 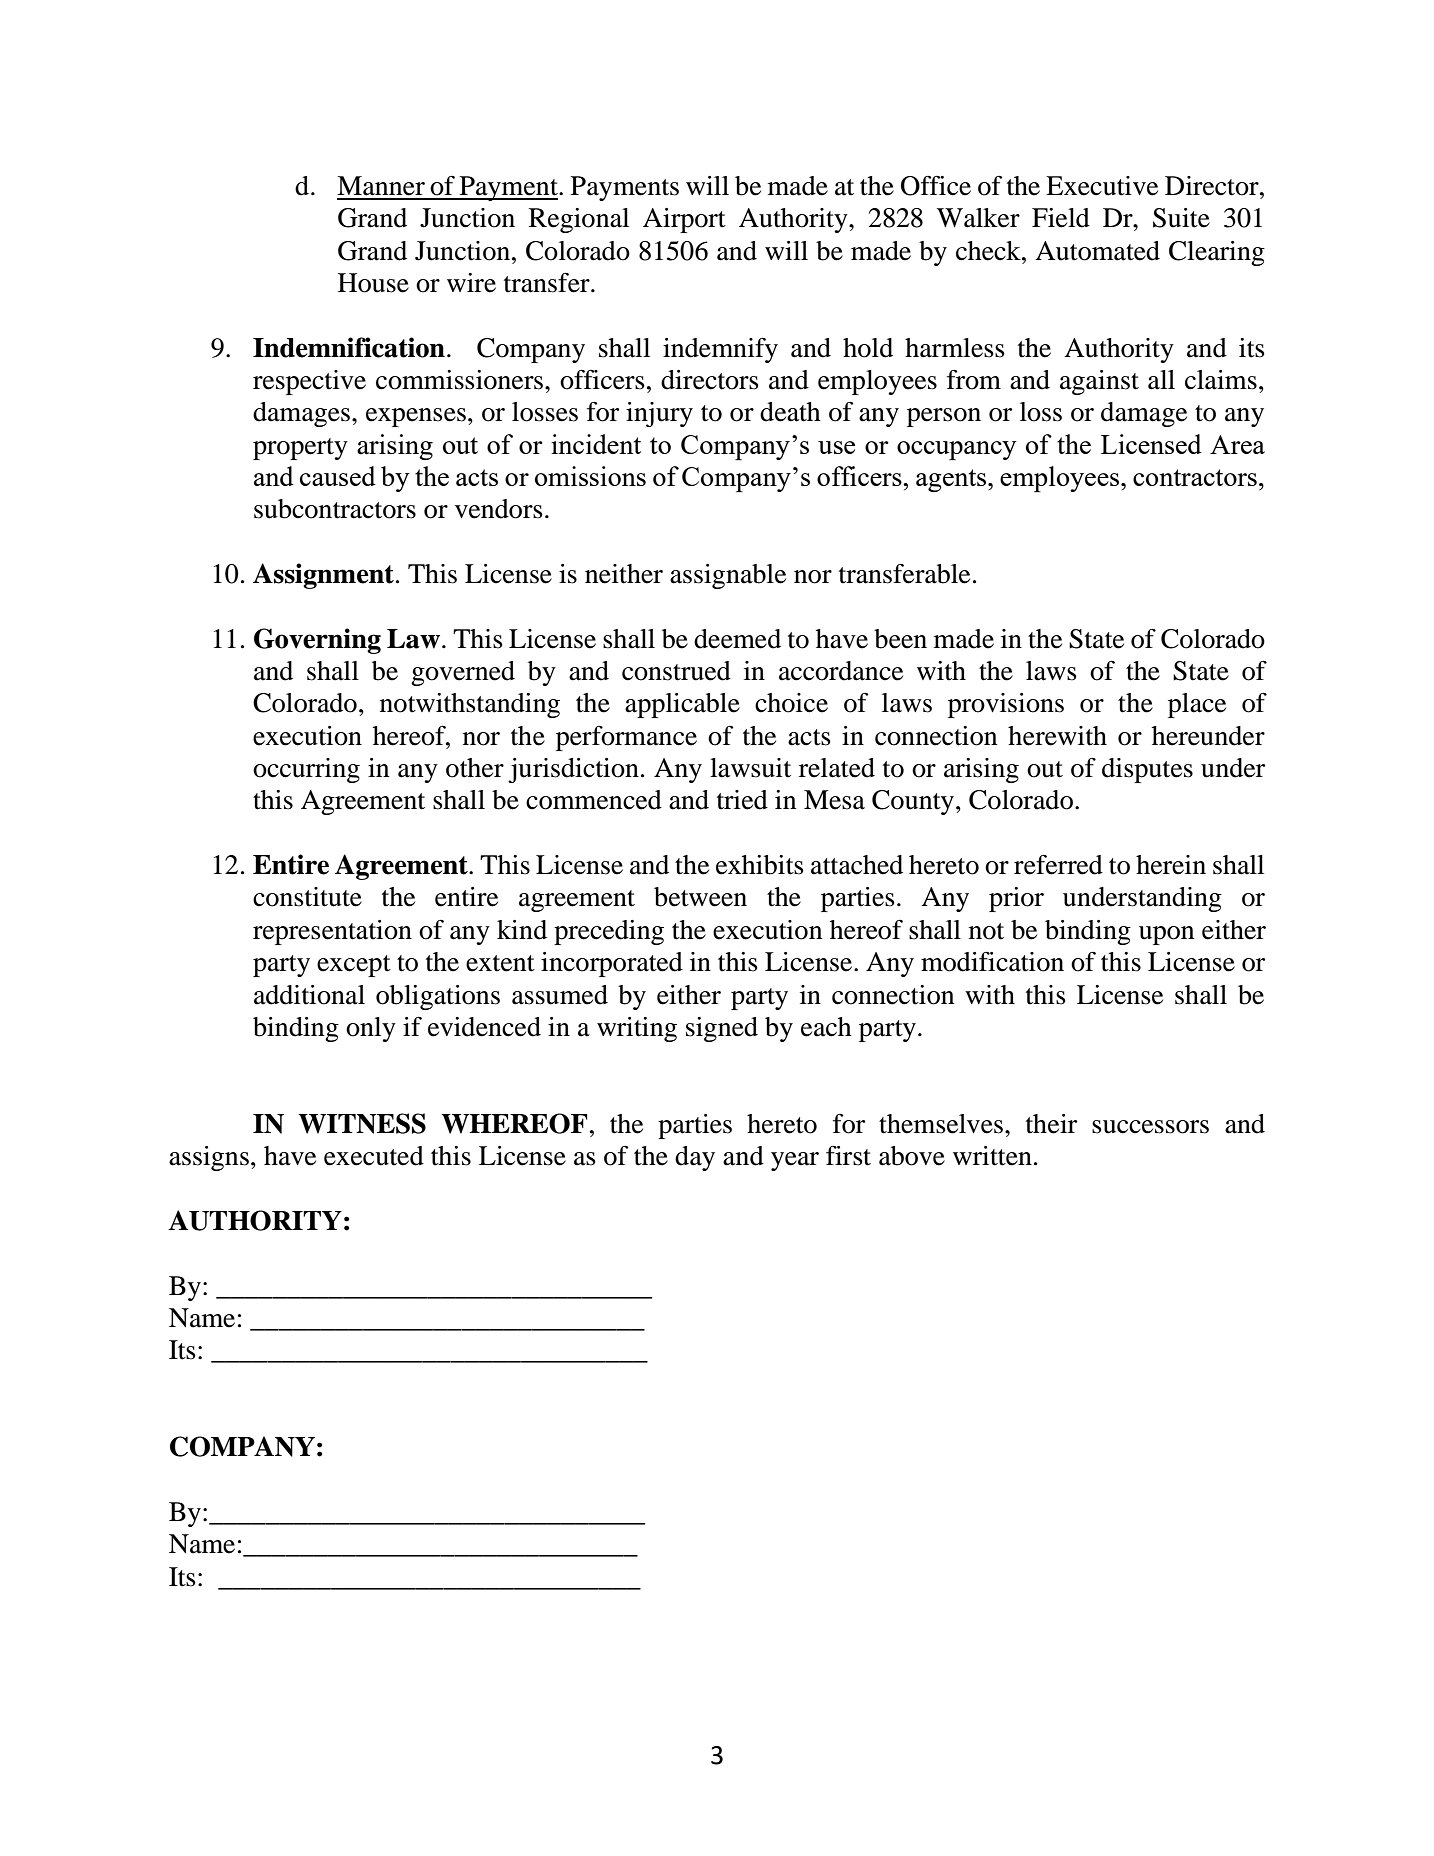 I want to click on House, so click(x=373, y=283).
